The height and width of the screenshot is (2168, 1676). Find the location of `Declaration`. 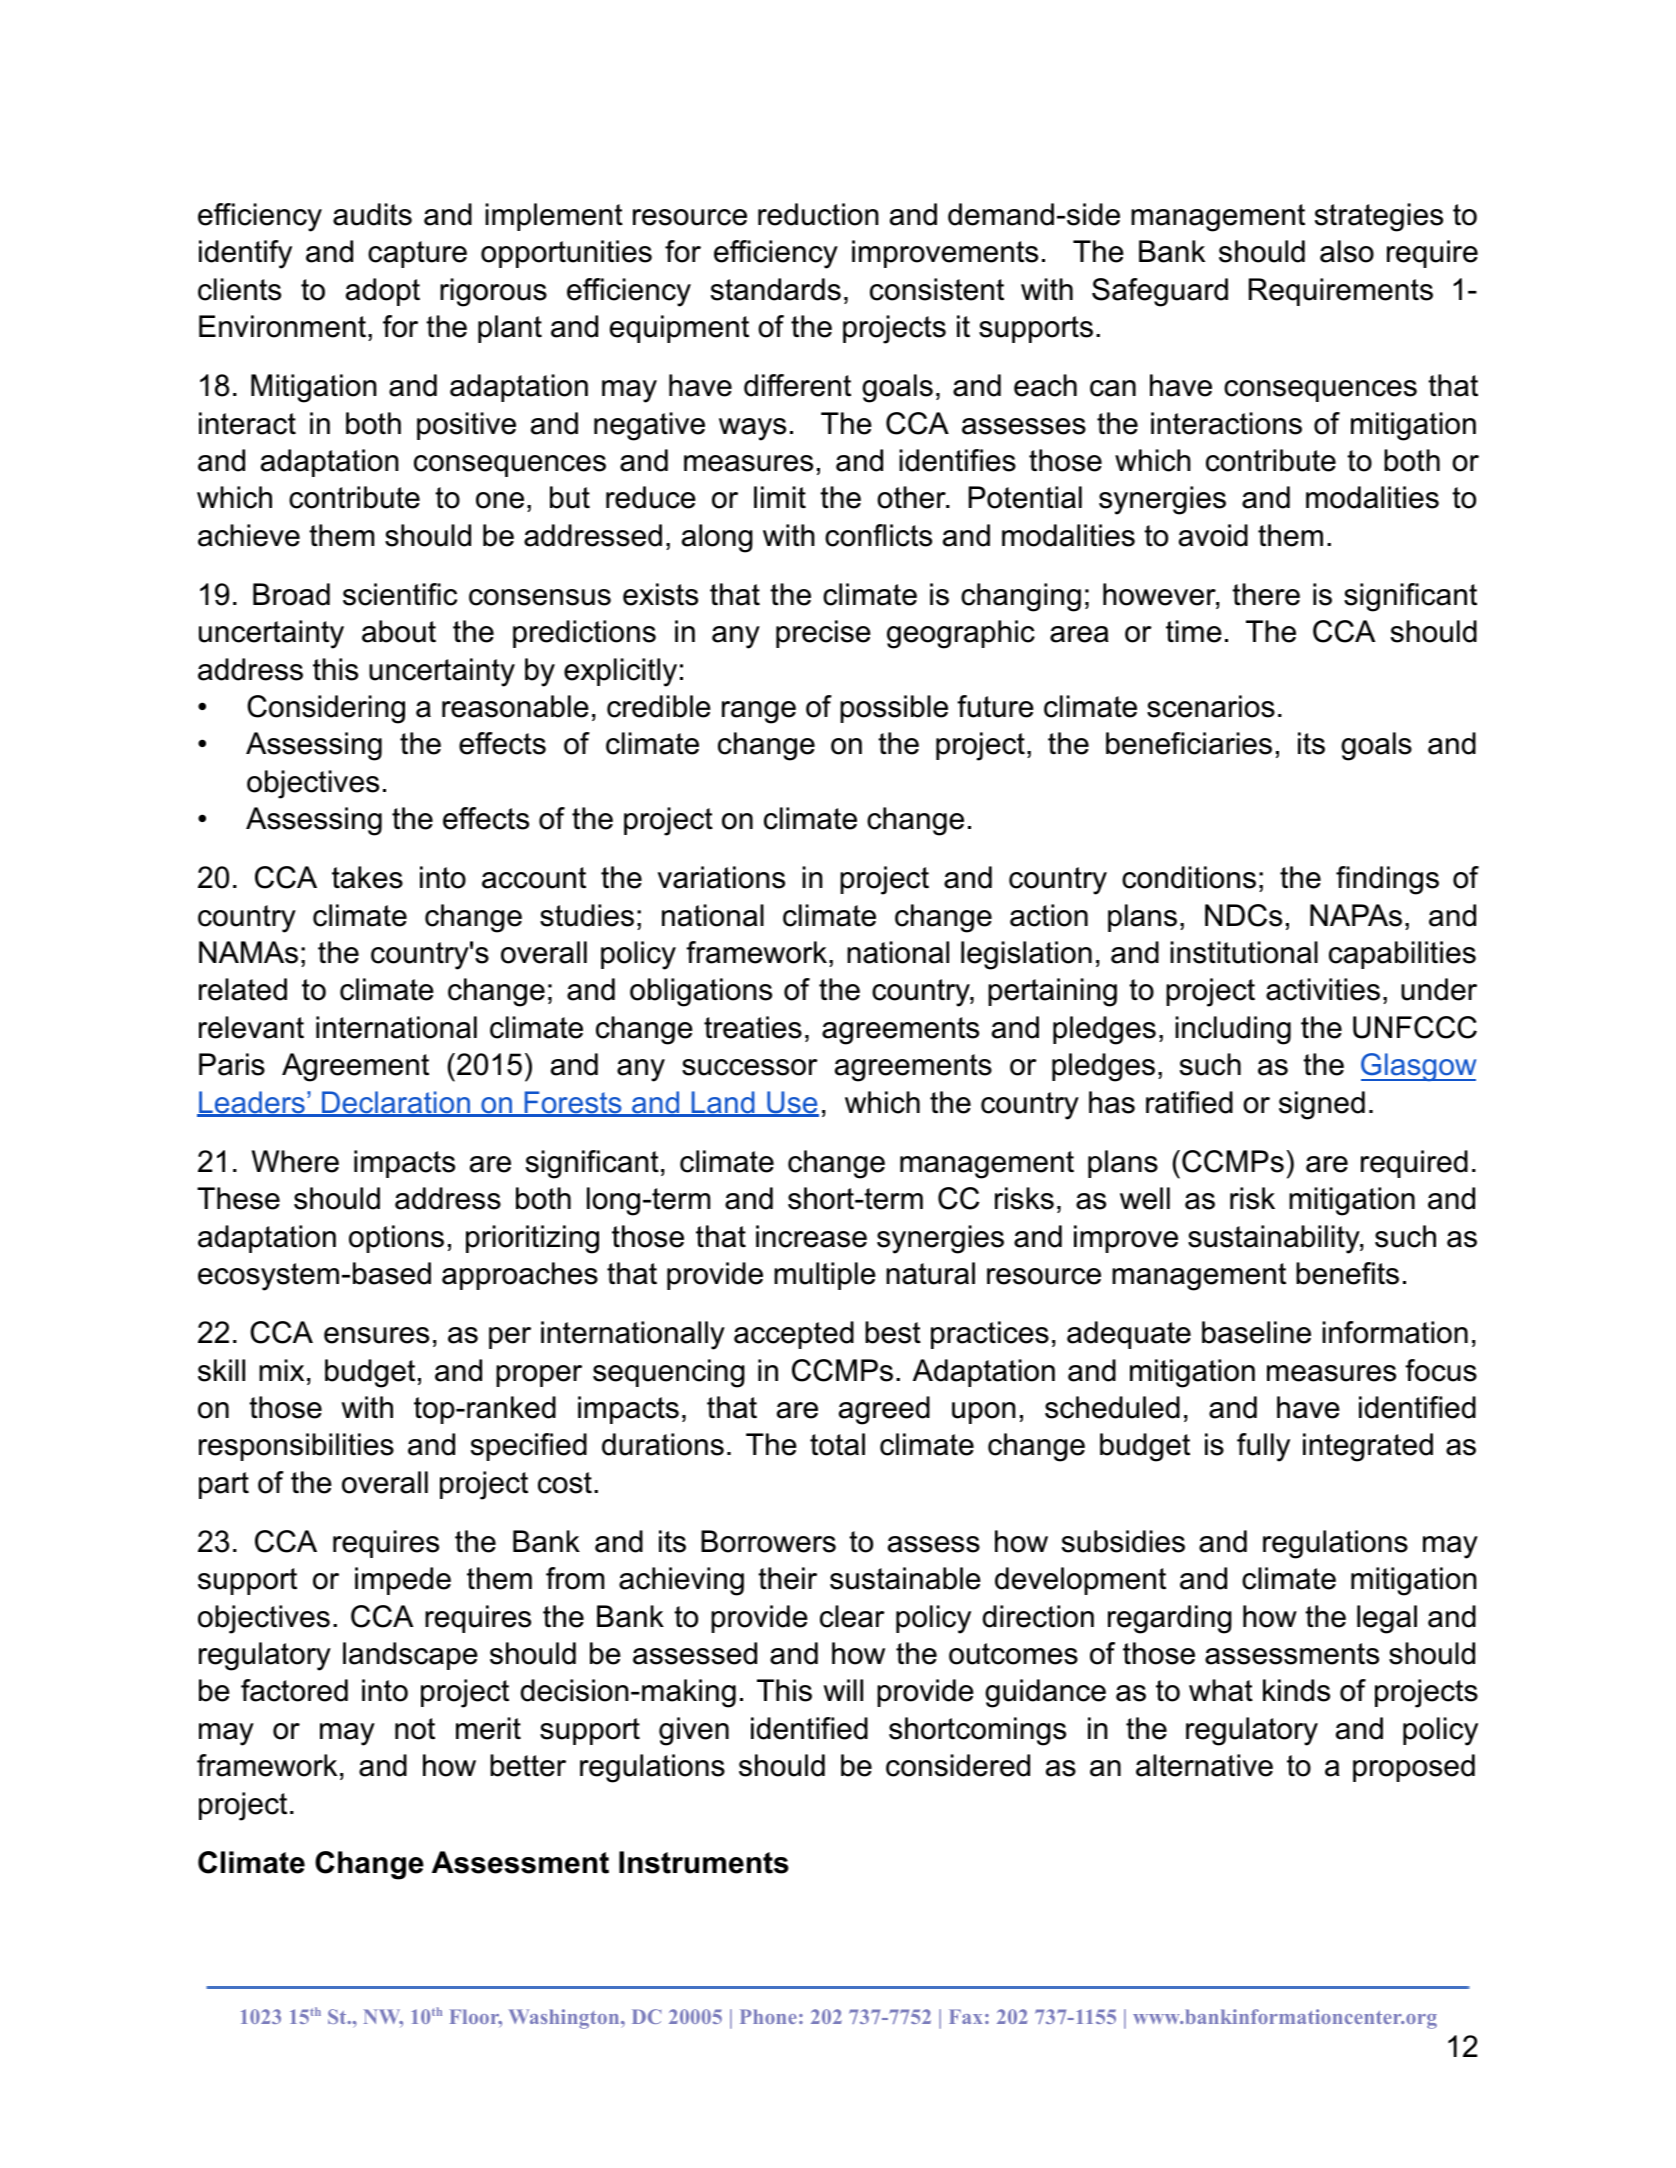

Declaration is located at coordinates (396, 1103).
